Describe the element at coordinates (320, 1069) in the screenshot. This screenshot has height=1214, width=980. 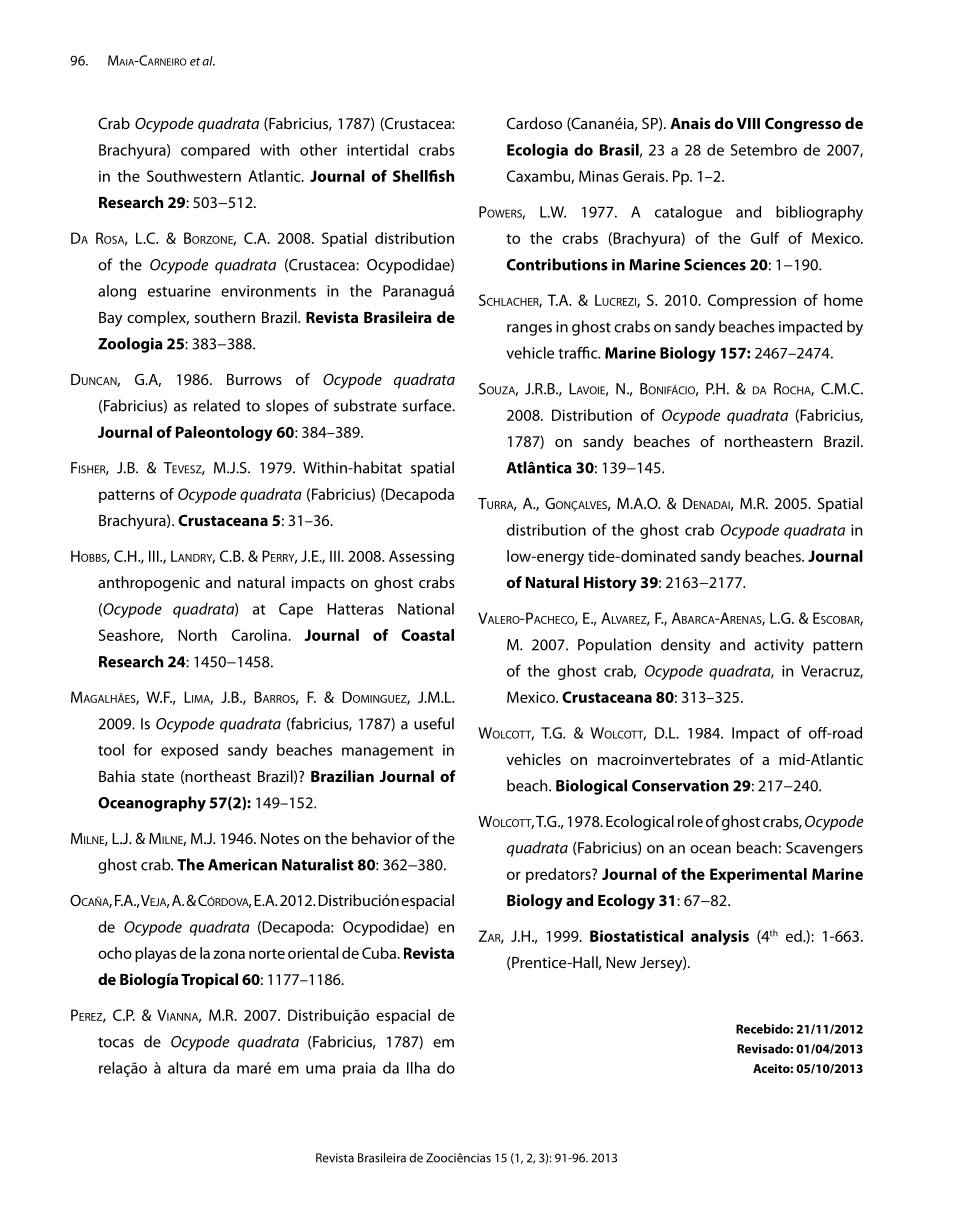
I see `uma` at that location.
